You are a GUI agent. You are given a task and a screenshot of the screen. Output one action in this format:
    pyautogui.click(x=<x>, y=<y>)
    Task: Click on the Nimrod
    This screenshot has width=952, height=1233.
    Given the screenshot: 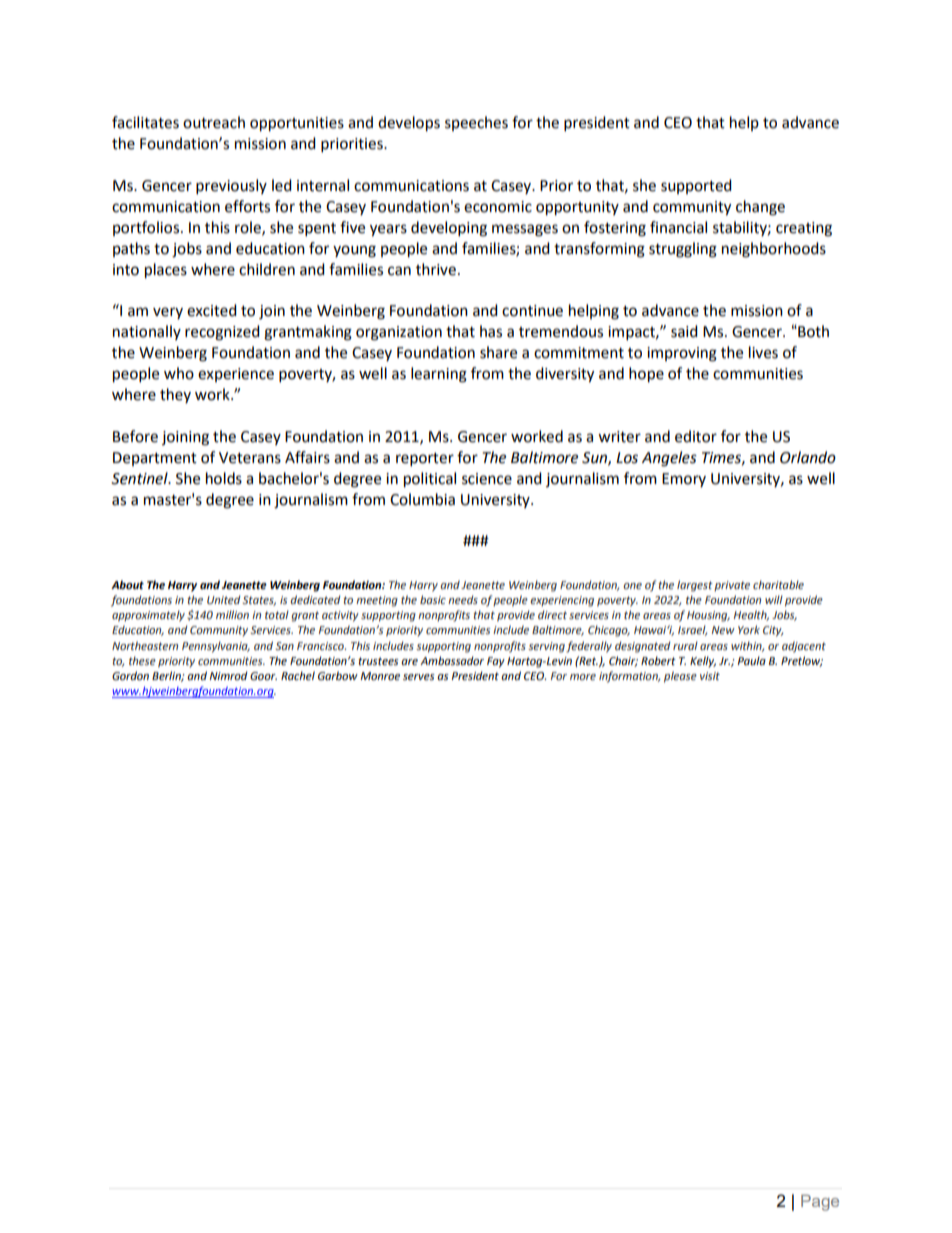 What is the action you would take?
    pyautogui.click(x=228, y=675)
